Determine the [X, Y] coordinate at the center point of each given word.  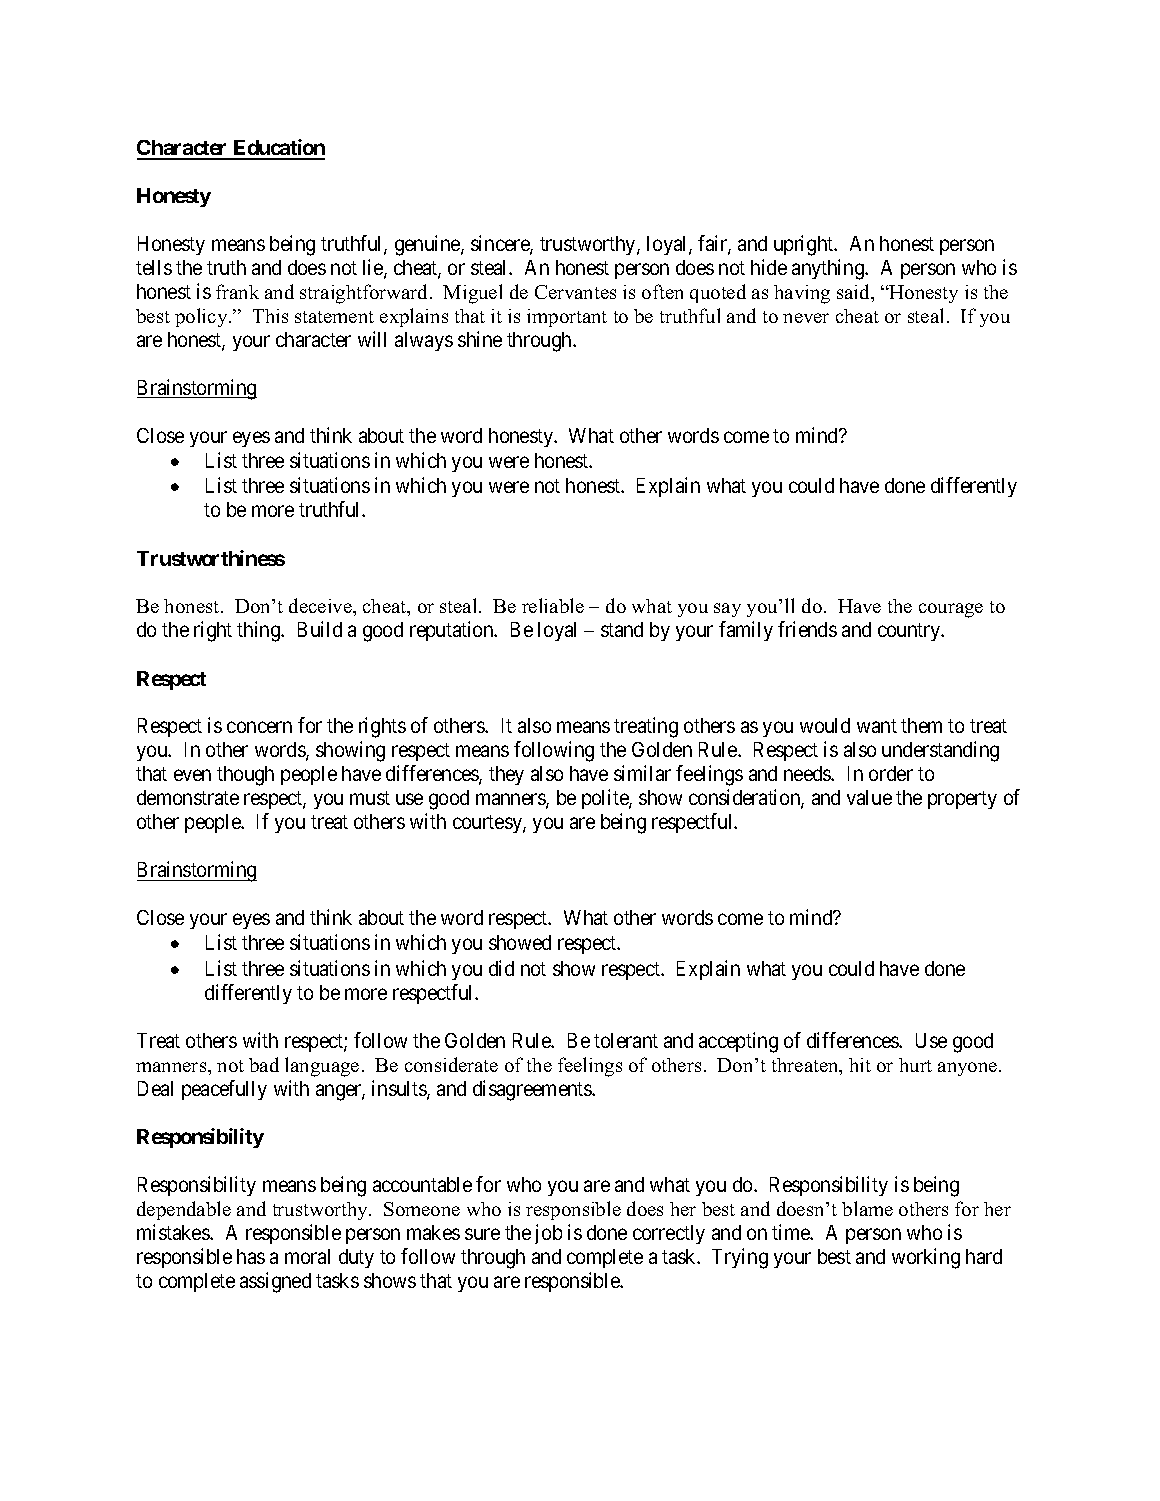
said [855, 293]
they [506, 775]
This [270, 316]
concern [259, 727]
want [877, 726]
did [501, 968]
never [806, 318]
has [251, 1256]
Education [278, 149]
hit [860, 1065]
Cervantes [575, 292]
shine [480, 339]
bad [264, 1064]
